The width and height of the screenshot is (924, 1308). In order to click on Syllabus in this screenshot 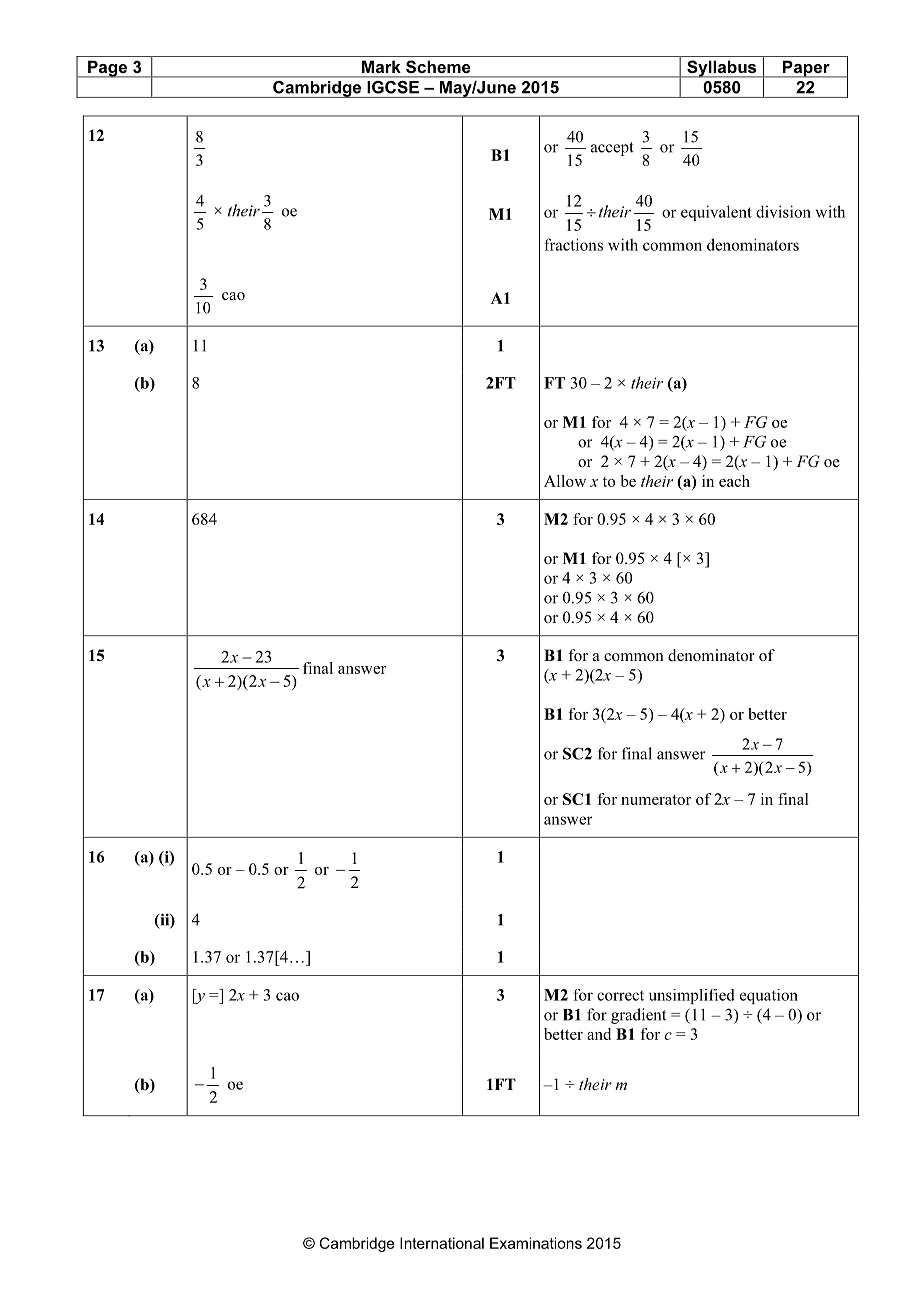, I will do `click(722, 69)`.
